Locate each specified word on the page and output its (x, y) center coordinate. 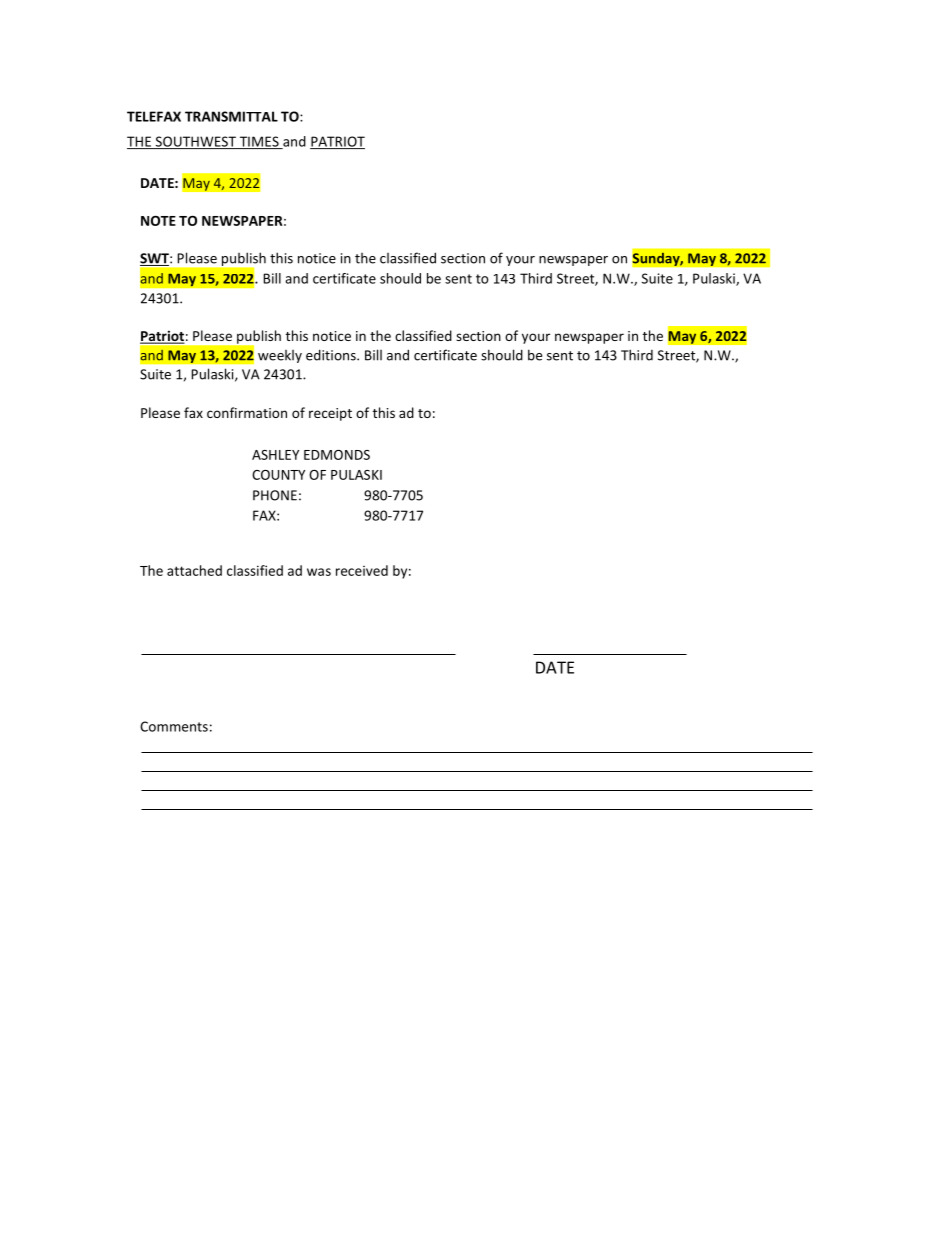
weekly (280, 356)
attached (194, 570)
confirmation (247, 412)
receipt (330, 414)
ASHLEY (275, 455)
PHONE (275, 495)
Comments (174, 726)
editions (332, 355)
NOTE (158, 220)
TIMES (259, 142)
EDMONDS (337, 455)
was (319, 572)
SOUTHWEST (195, 142)
